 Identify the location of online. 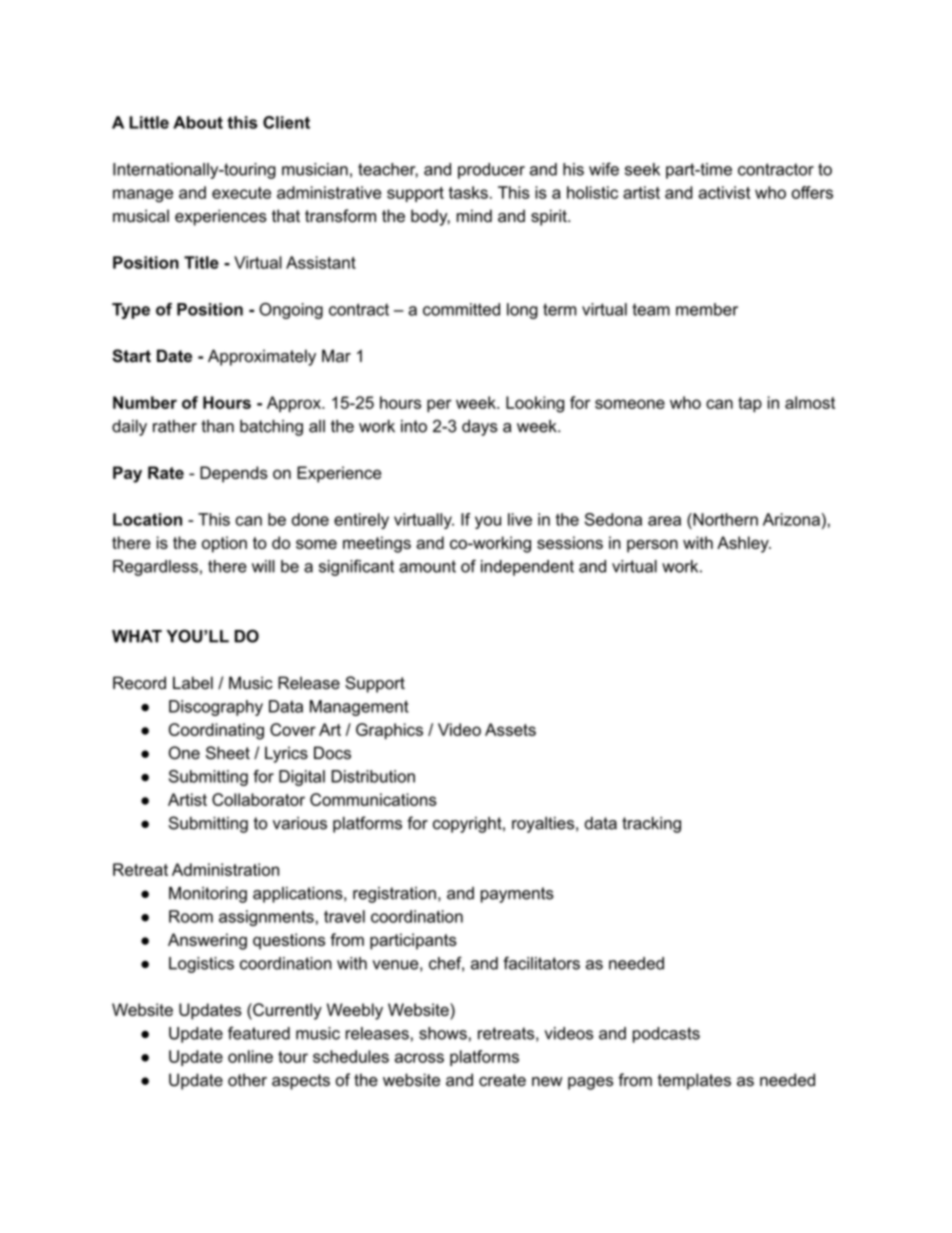
(250, 1056).
